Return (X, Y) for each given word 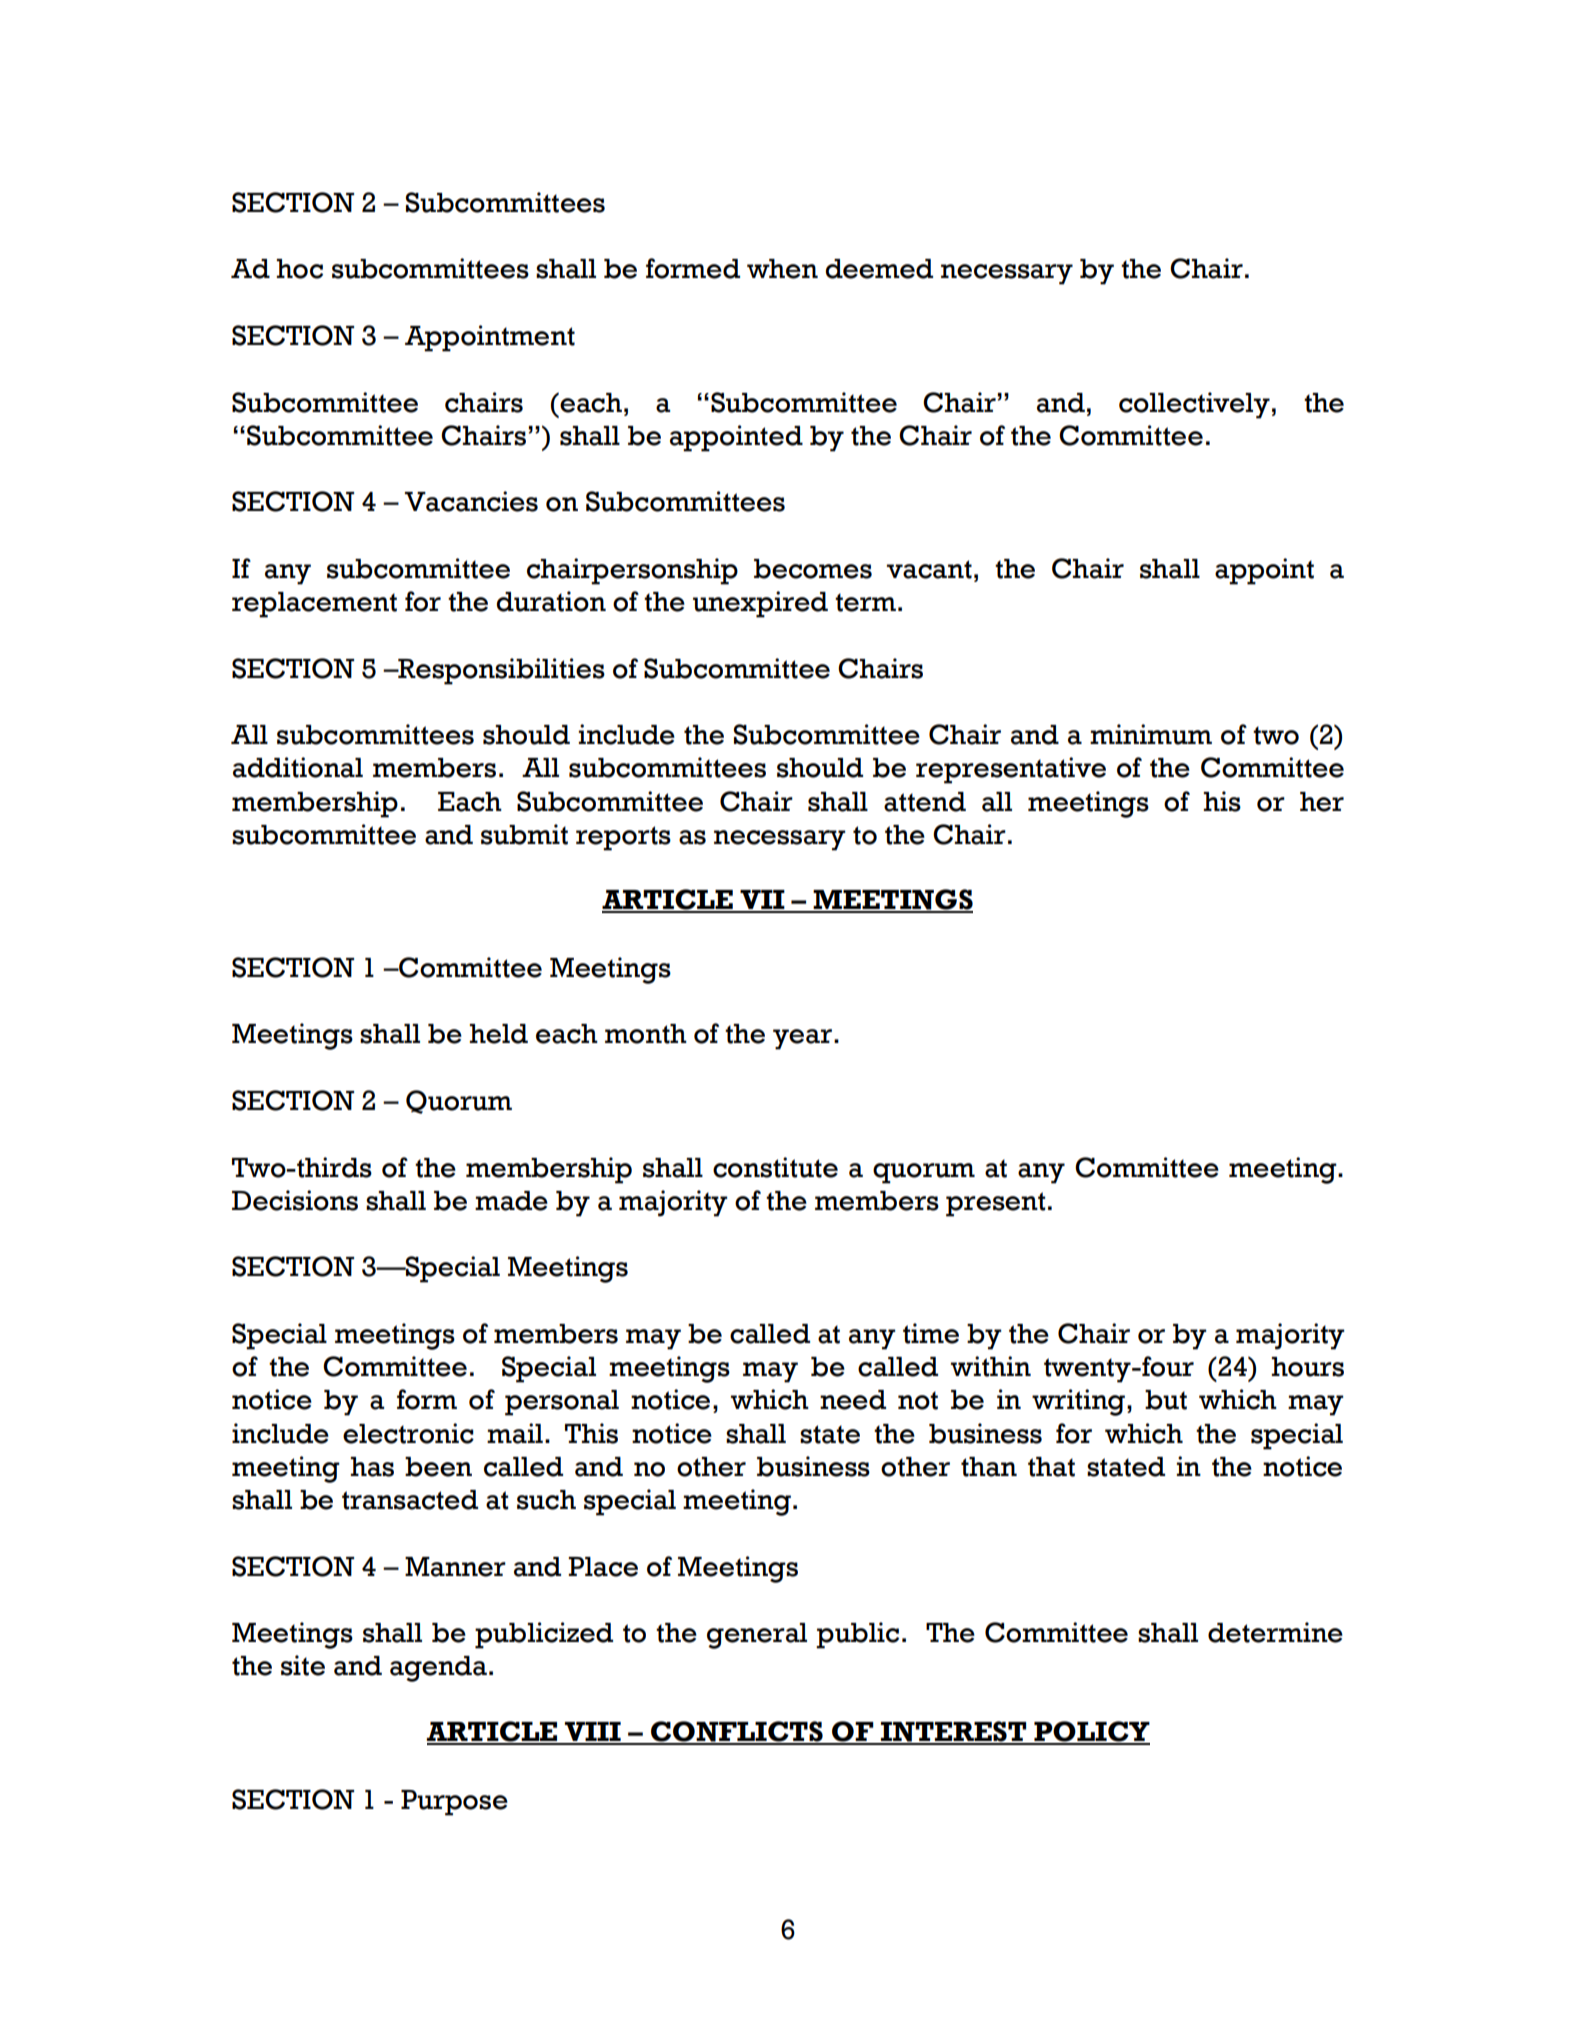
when (782, 269)
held (498, 1034)
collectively (1194, 405)
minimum (1151, 734)
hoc (299, 269)
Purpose (454, 1803)
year (802, 1039)
